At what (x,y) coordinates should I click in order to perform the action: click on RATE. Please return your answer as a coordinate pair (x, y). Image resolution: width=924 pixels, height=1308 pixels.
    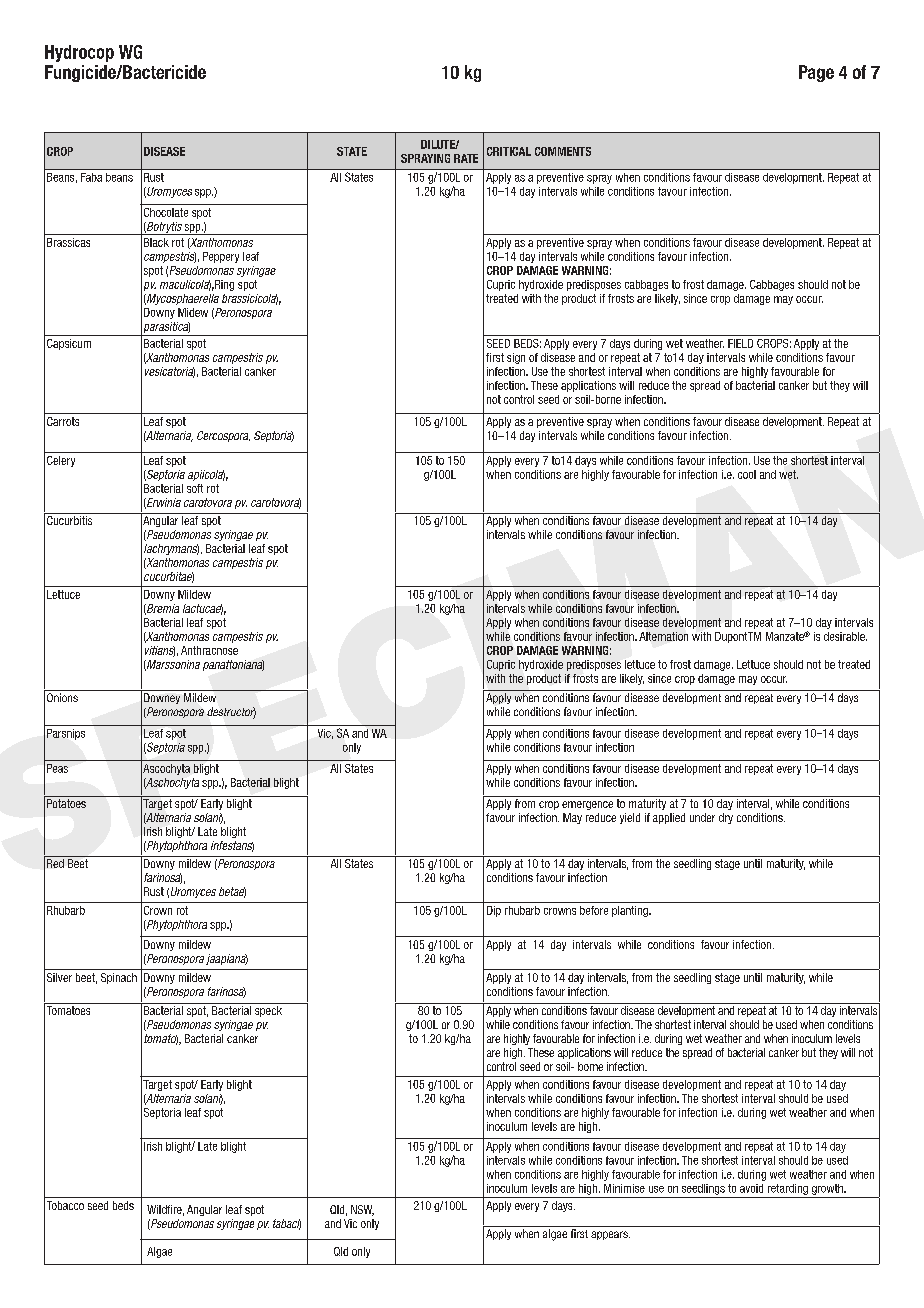
    Looking at the image, I should click on (466, 158).
